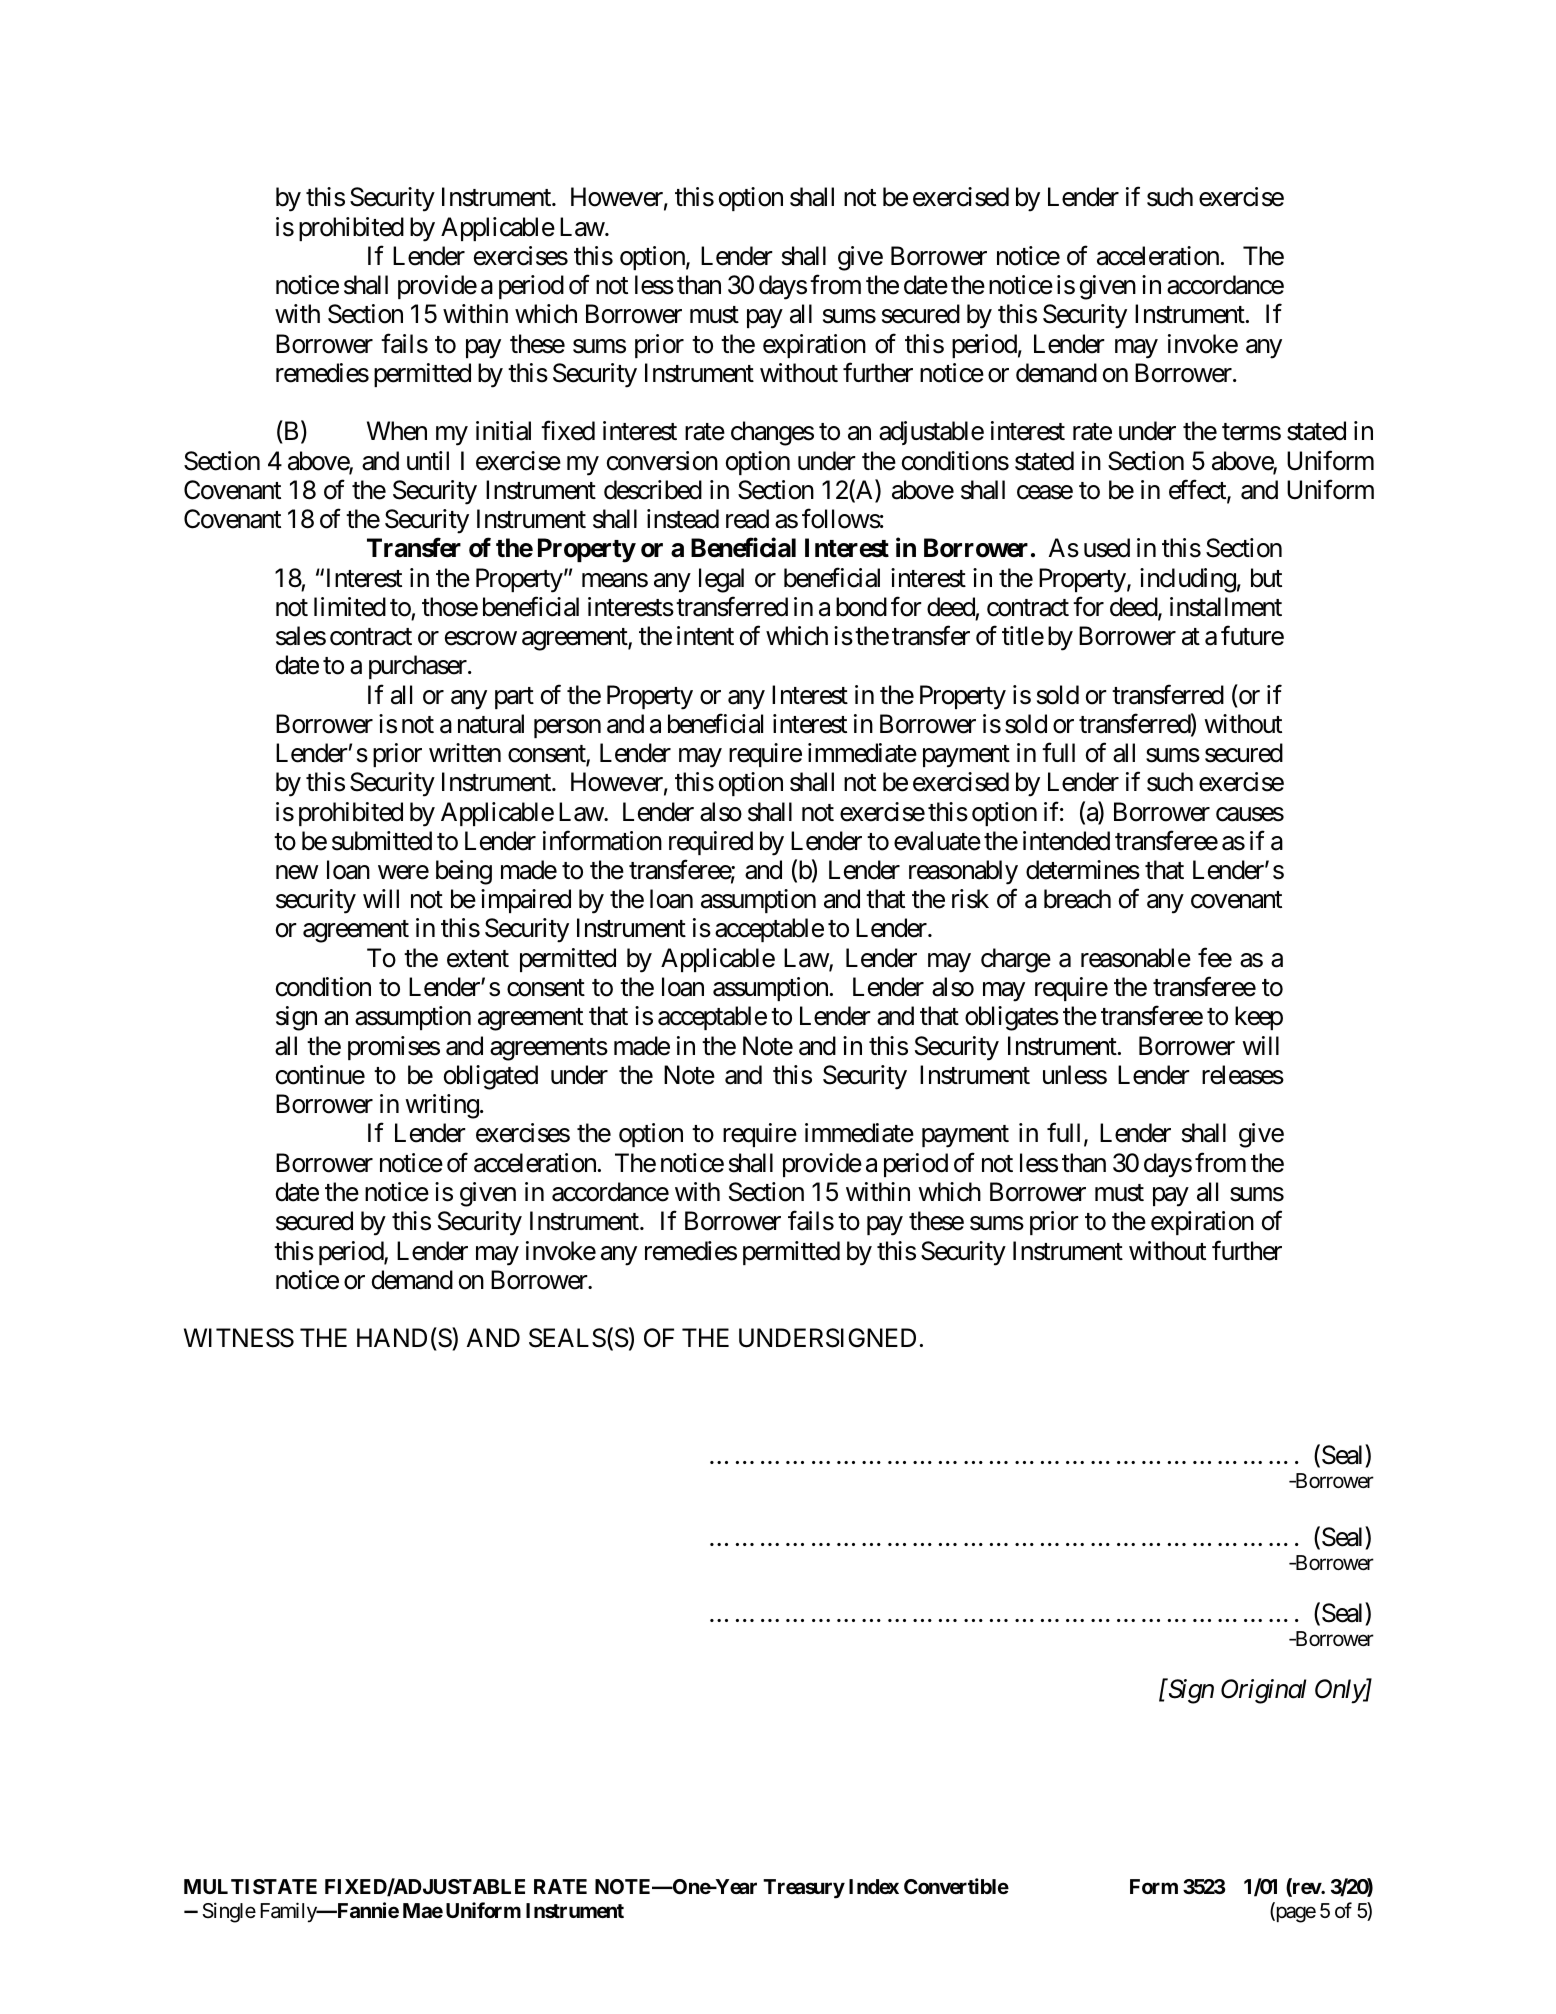 The image size is (1556, 2014). What do you see at coordinates (229, 1912) in the page?
I see `Single` at bounding box center [229, 1912].
